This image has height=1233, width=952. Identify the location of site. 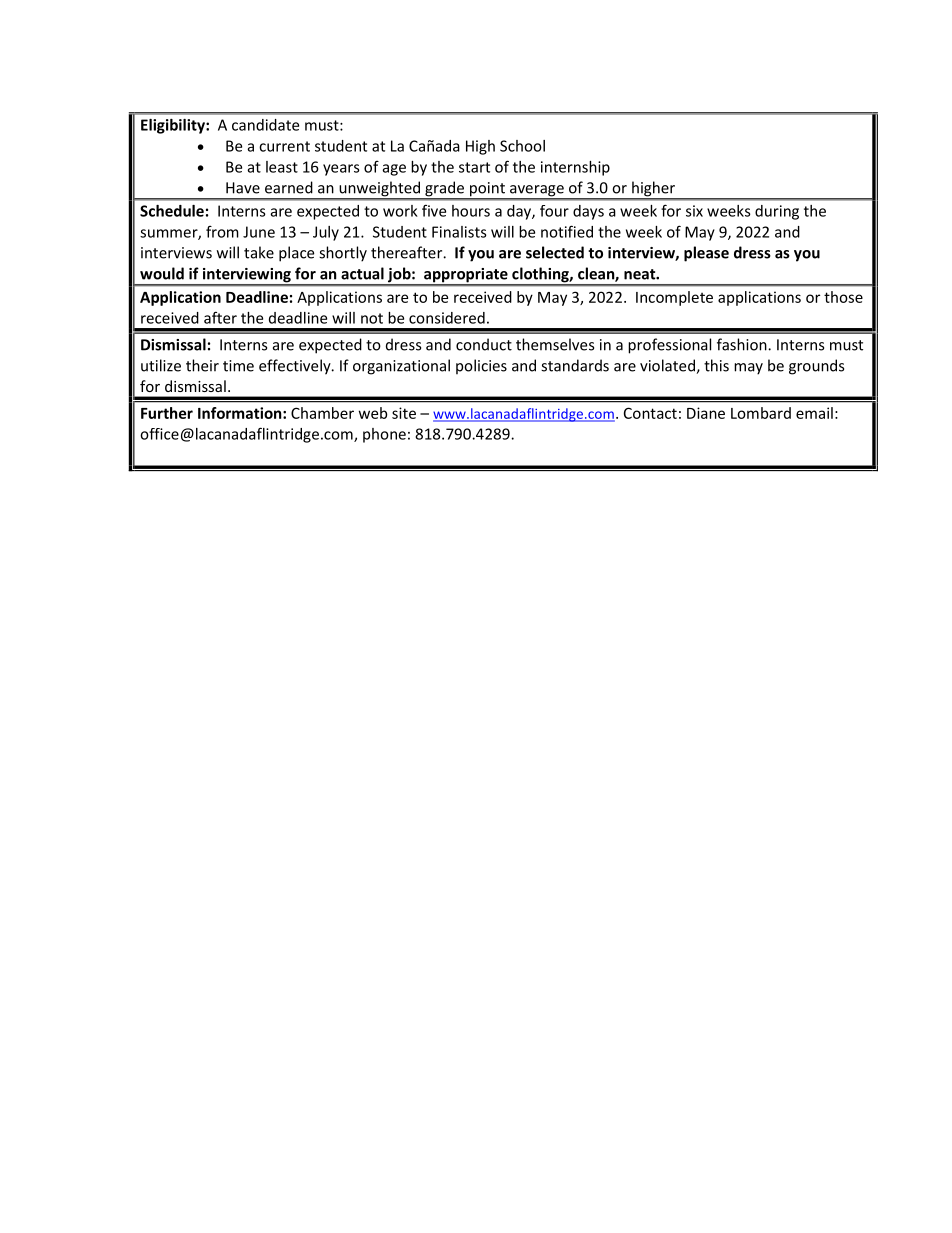
(404, 413).
